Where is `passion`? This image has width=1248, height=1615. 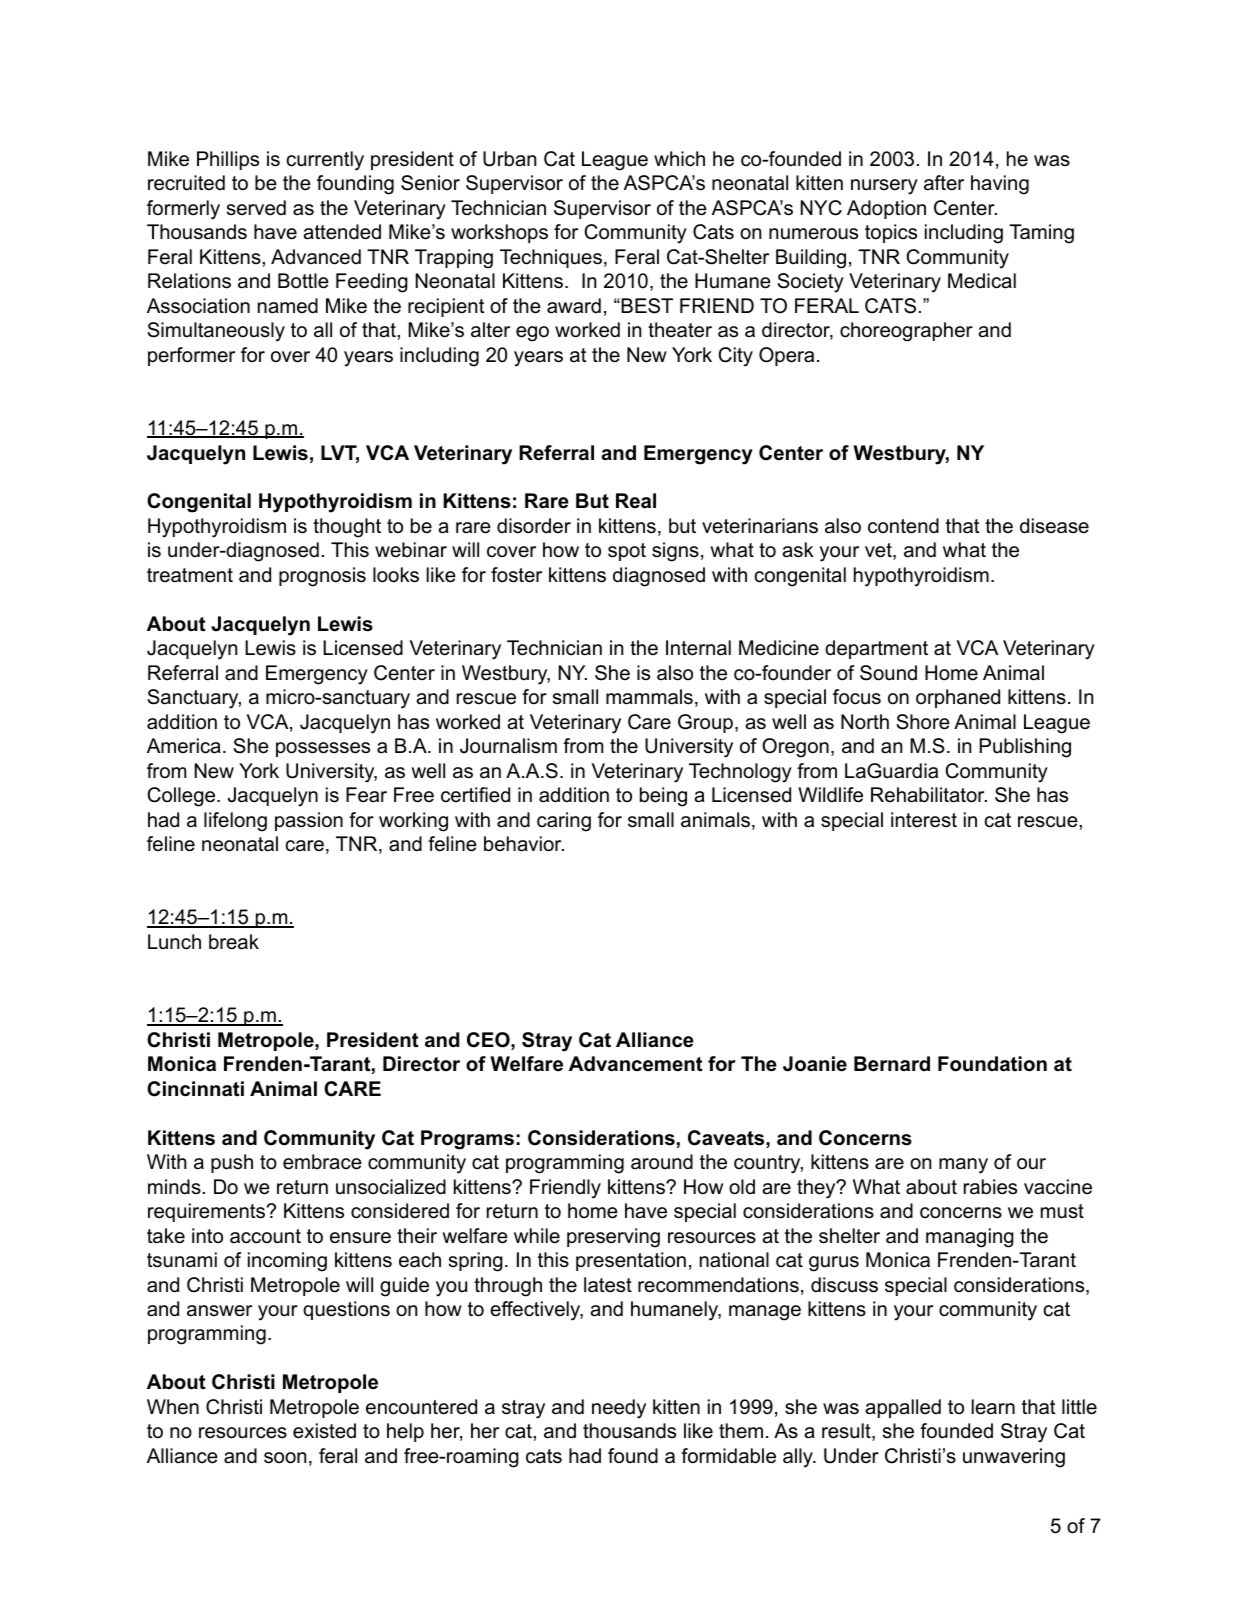
passion is located at coordinates (309, 821).
